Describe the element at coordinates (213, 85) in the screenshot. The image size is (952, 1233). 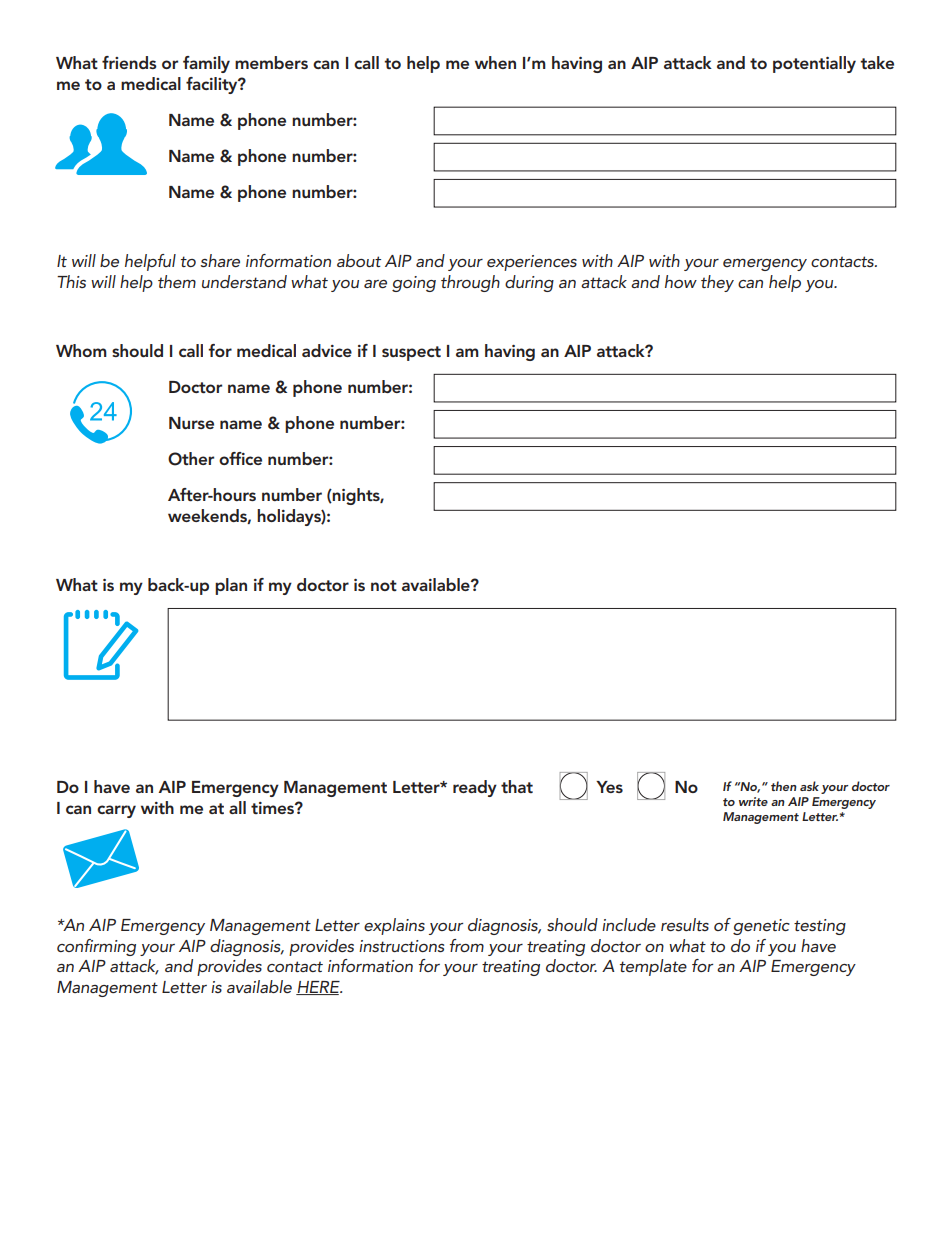
I see `facility` at that location.
